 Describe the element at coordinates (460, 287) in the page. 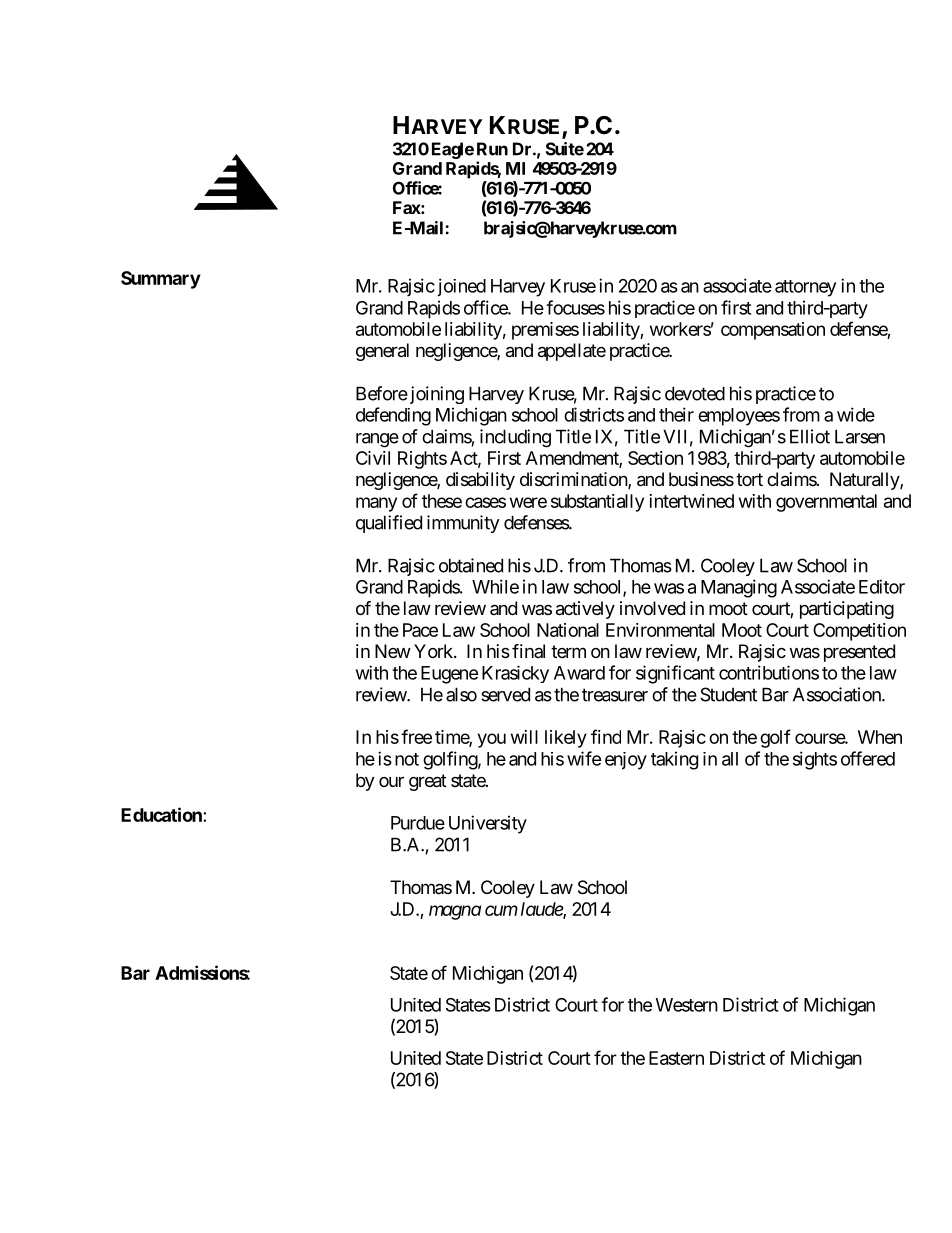

I see `joined` at that location.
